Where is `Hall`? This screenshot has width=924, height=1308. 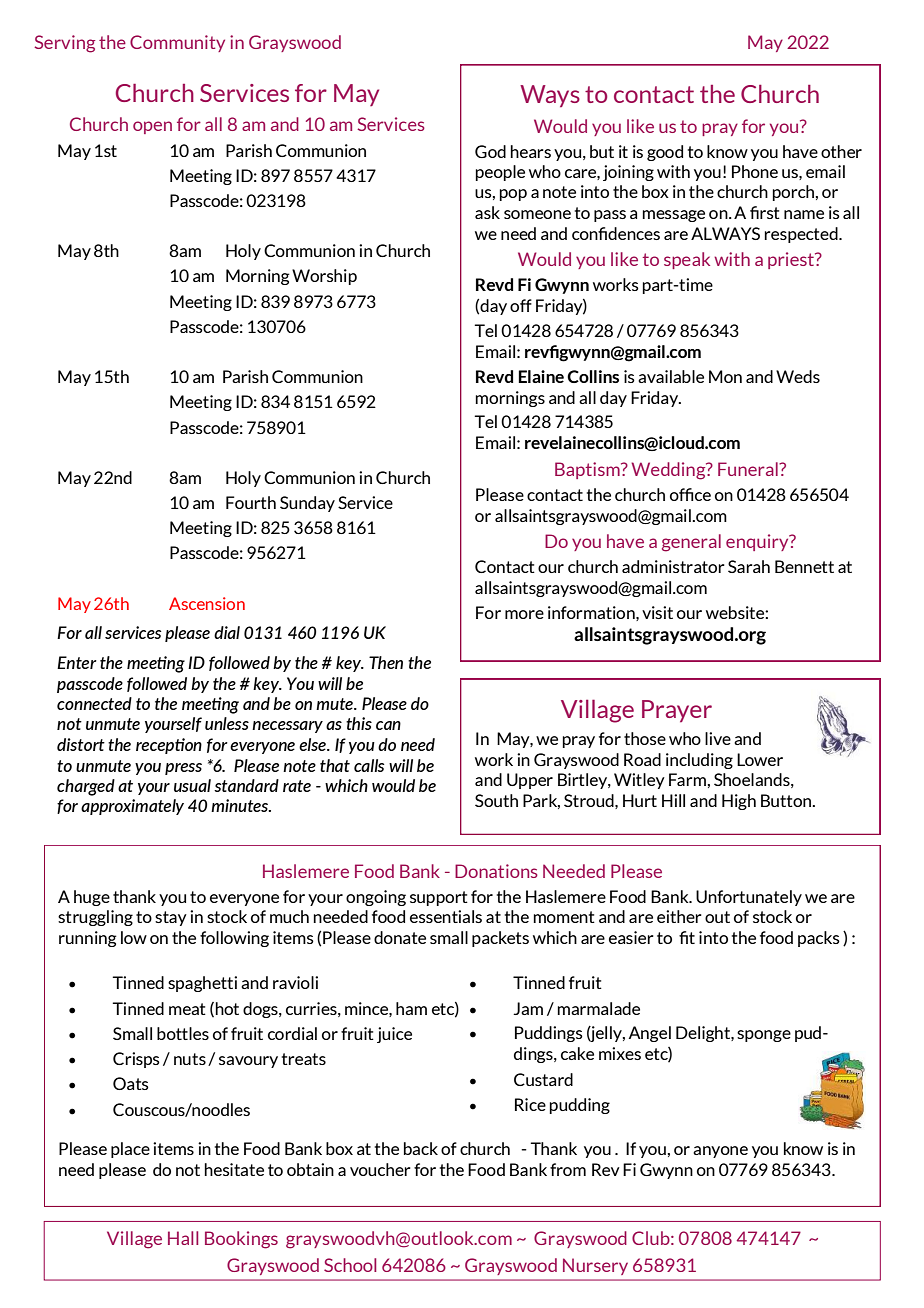
Hall is located at coordinates (183, 1238).
